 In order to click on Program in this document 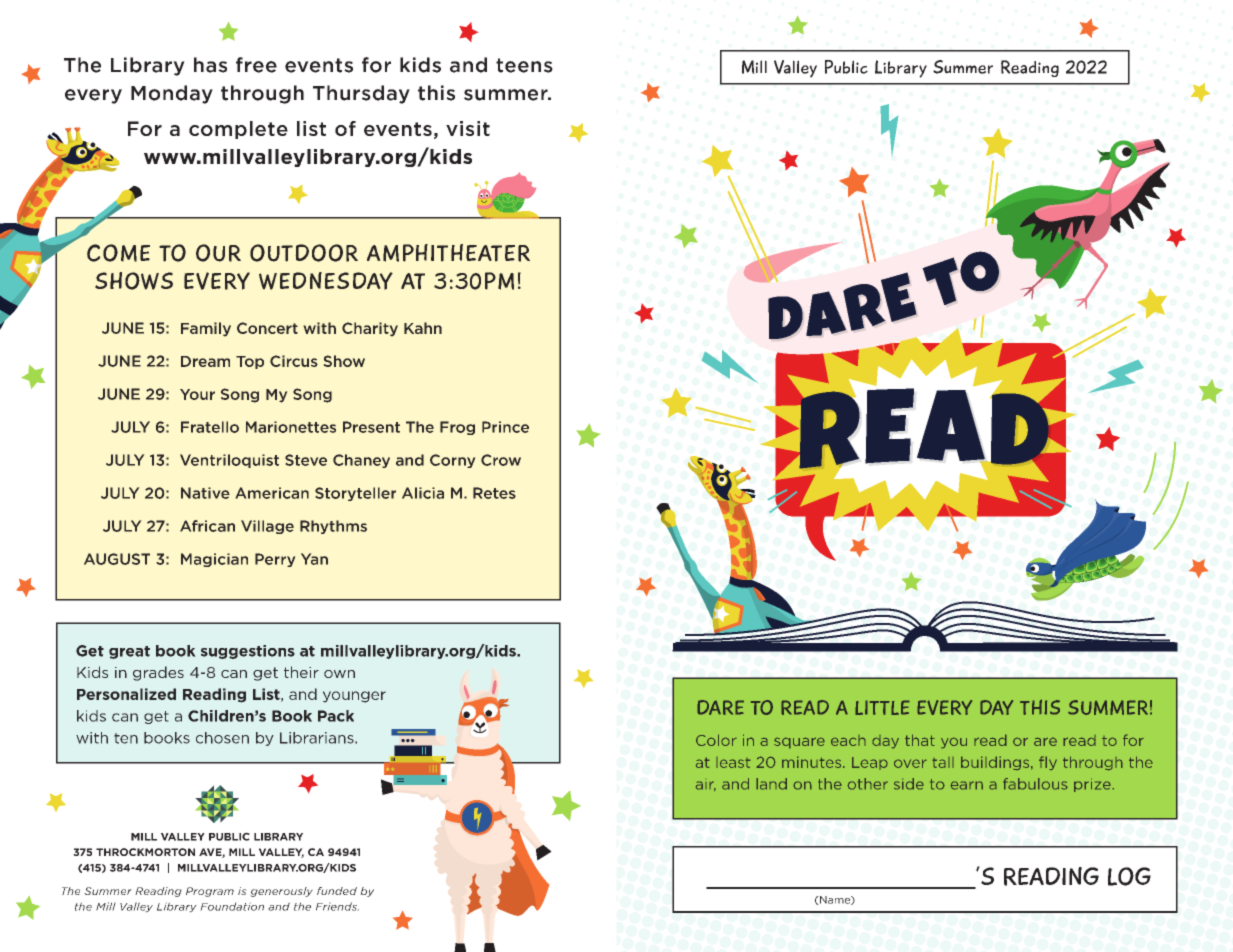, I will do `click(210, 892)`.
